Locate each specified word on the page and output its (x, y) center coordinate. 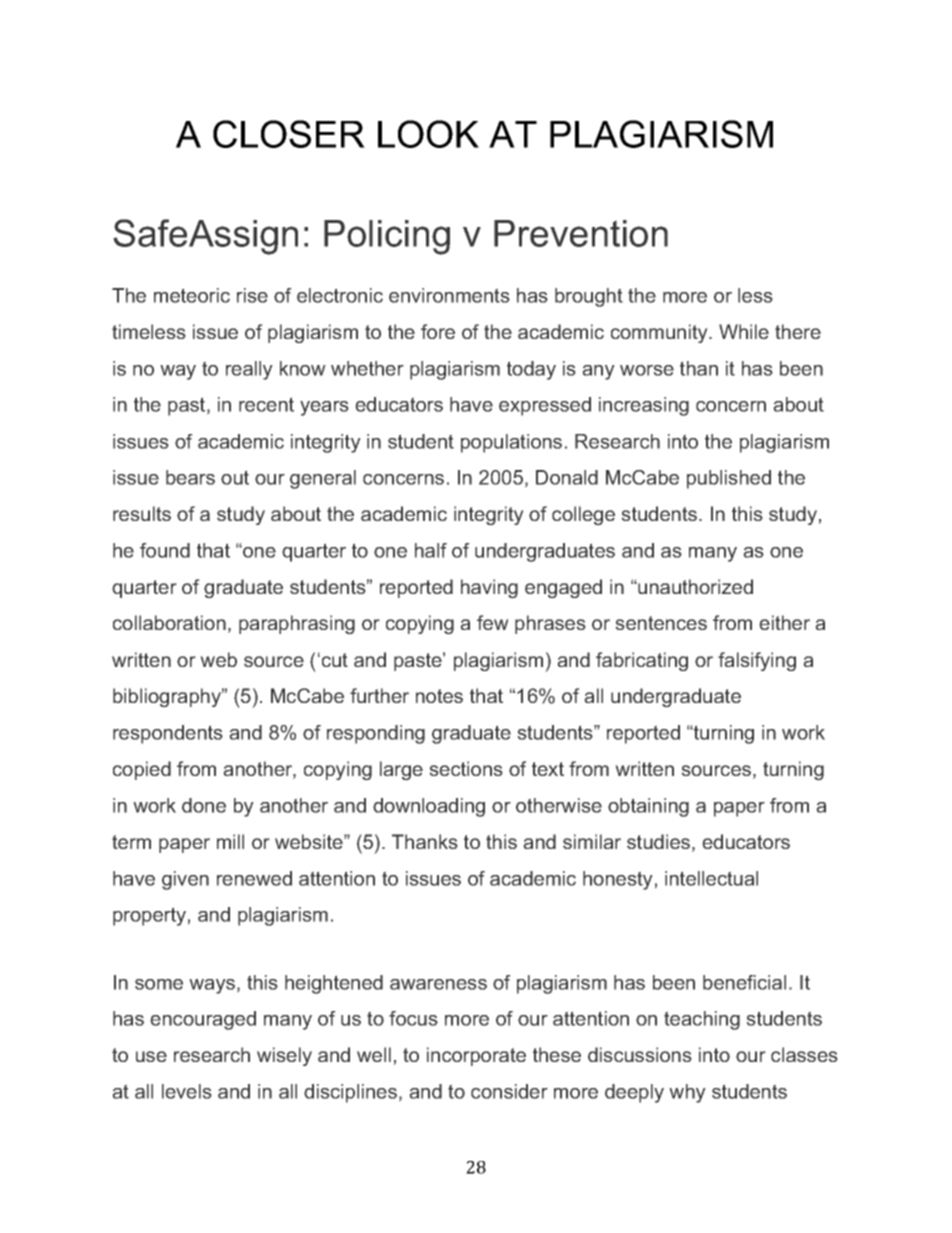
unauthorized (694, 586)
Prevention (581, 233)
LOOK (428, 134)
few (493, 622)
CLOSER (289, 134)
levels (187, 1091)
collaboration (169, 622)
